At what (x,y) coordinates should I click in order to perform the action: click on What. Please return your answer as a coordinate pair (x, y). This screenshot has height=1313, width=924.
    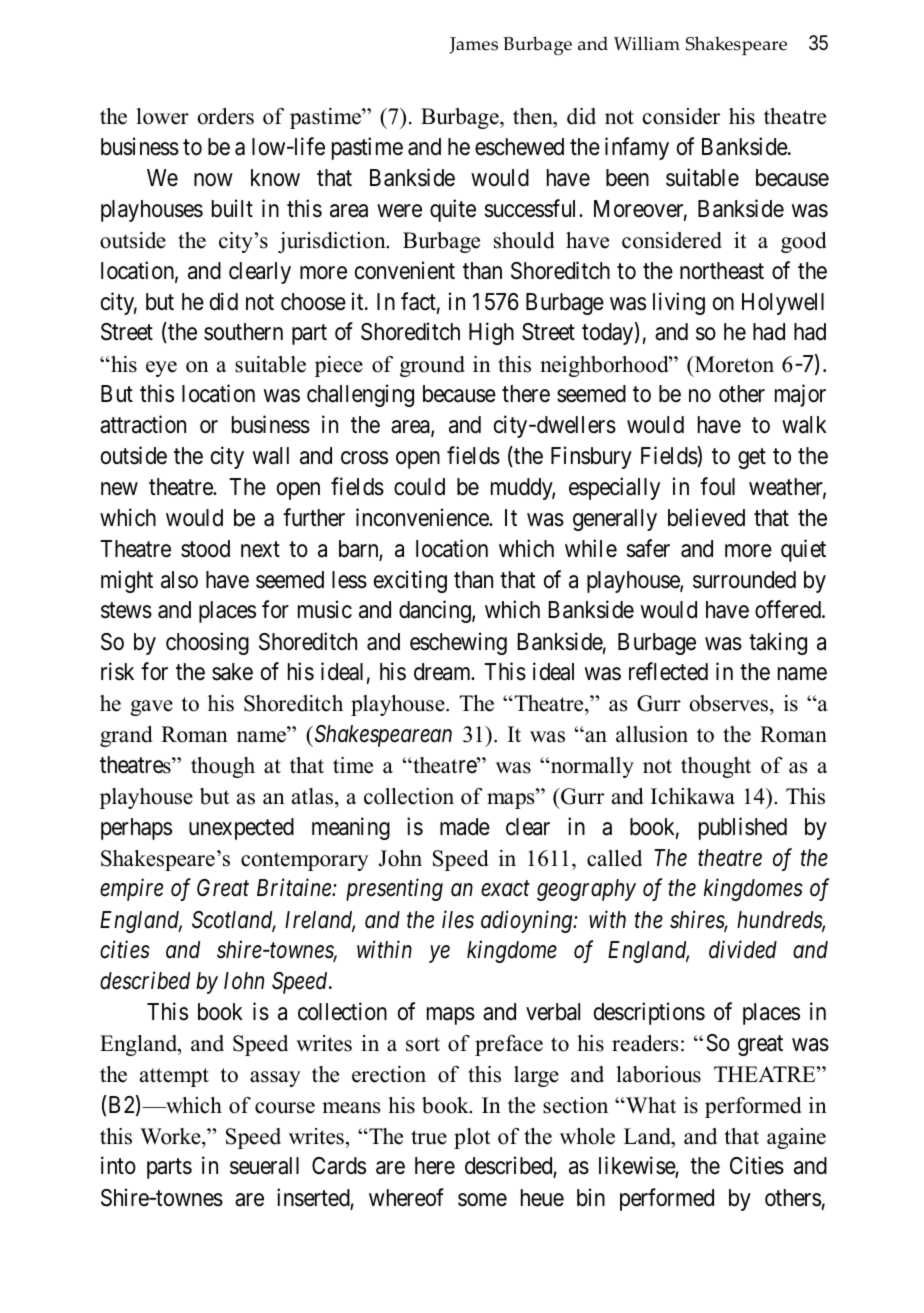
    Looking at the image, I should click on (650, 1105).
